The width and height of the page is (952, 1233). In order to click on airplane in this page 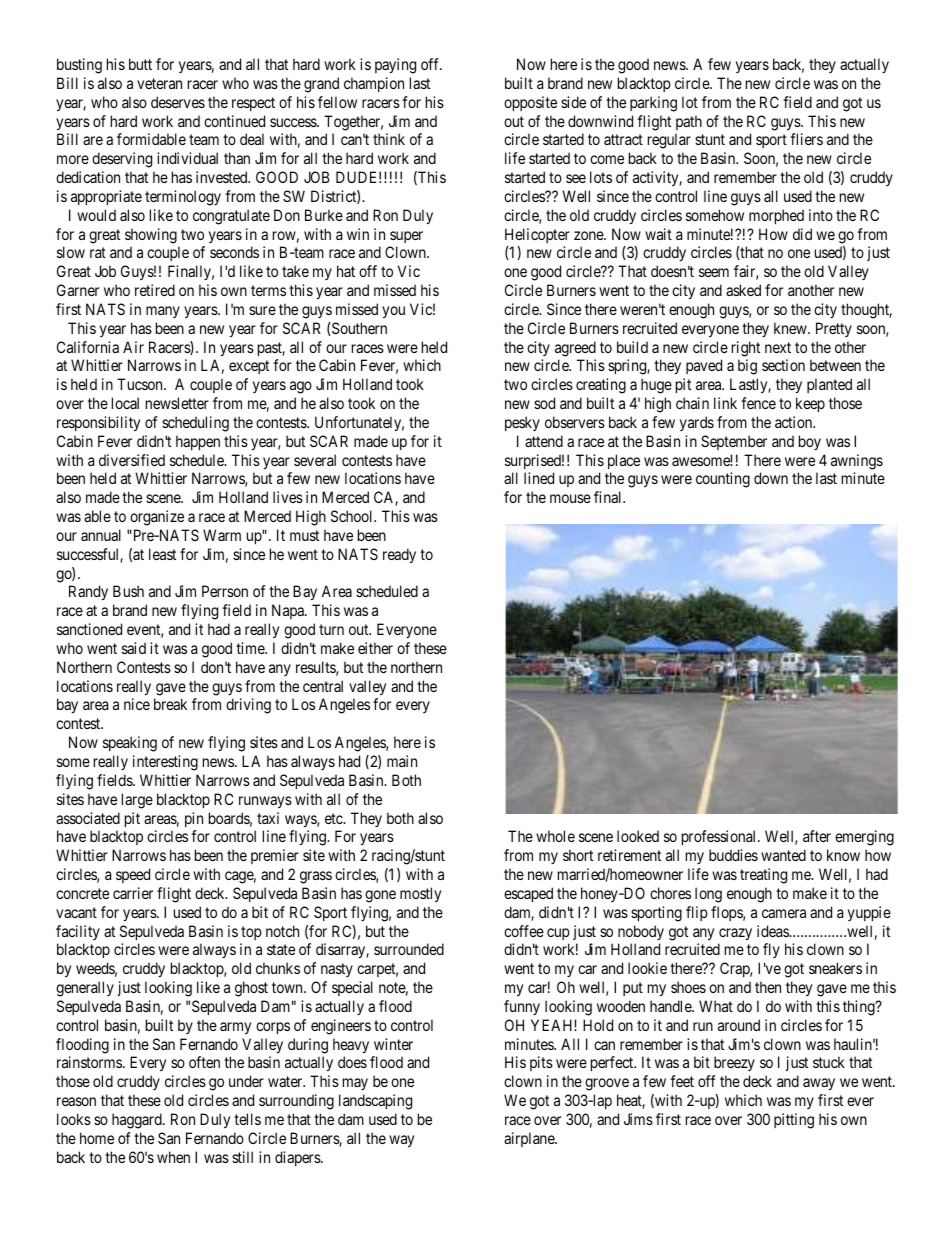, I will do `click(530, 1139)`.
